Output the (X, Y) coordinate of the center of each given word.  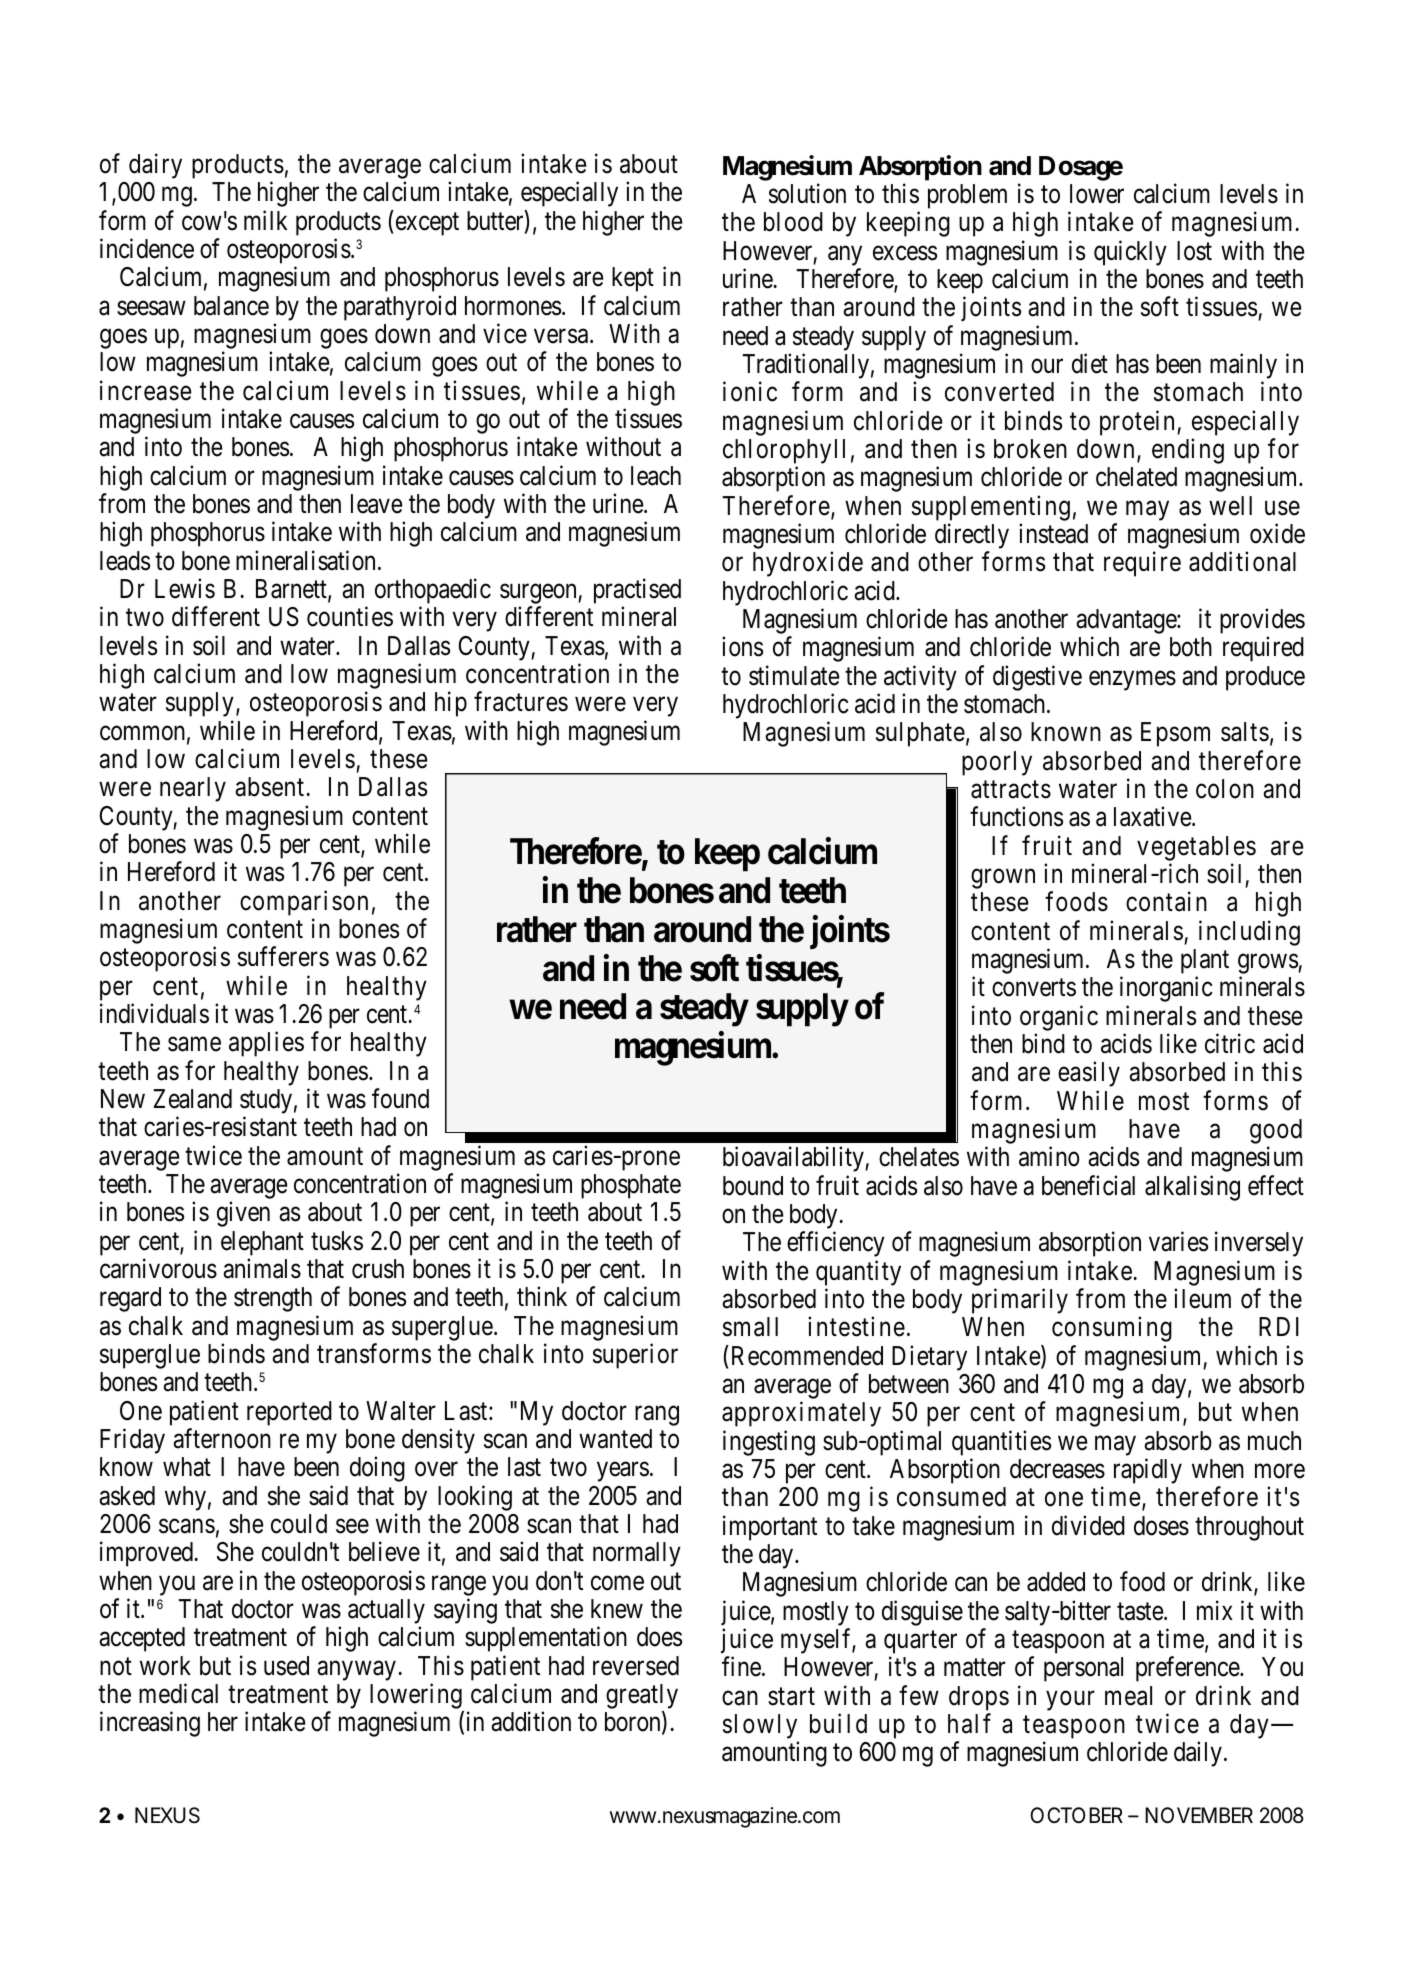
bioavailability (794, 1159)
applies (266, 1044)
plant (1205, 963)
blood (793, 222)
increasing (150, 1724)
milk (265, 220)
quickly (1130, 253)
